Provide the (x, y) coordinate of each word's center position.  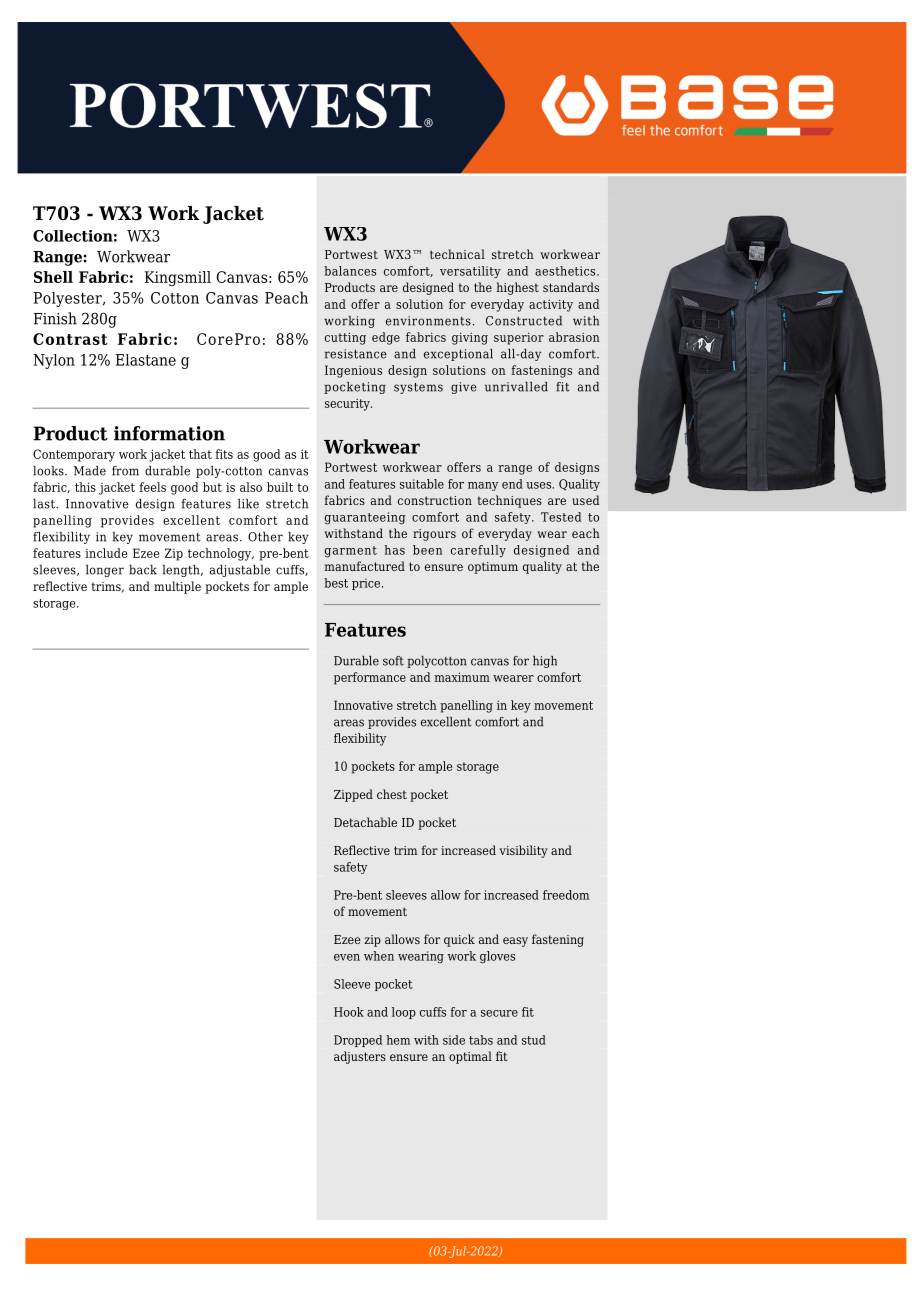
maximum (462, 677)
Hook (349, 1012)
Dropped (358, 1041)
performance (370, 678)
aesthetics (566, 271)
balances (350, 271)
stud (534, 1040)
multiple (177, 587)
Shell (53, 277)
